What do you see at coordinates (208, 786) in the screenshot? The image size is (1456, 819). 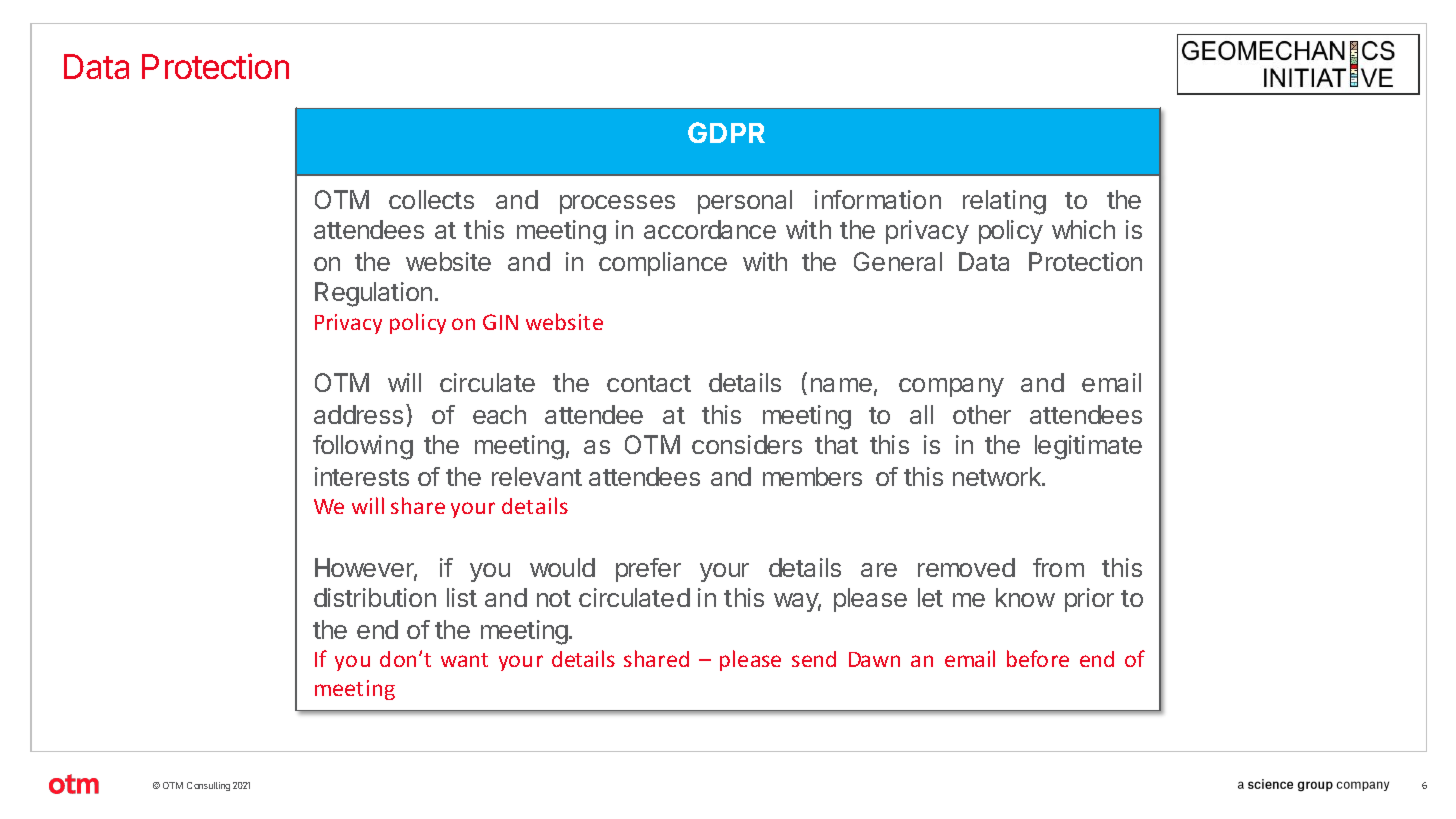 I see `Consulting` at bounding box center [208, 786].
